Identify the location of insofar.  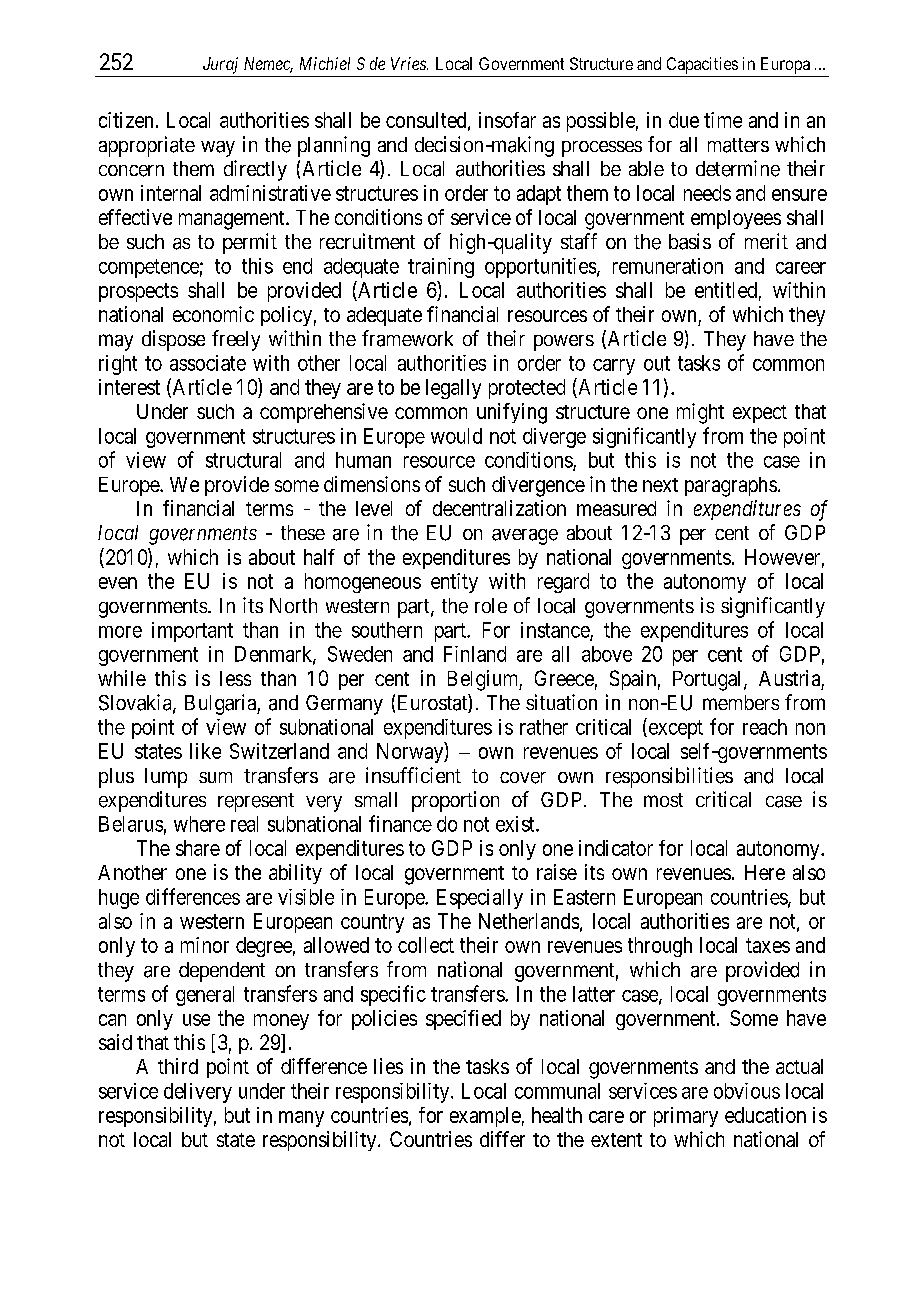
(507, 120).
